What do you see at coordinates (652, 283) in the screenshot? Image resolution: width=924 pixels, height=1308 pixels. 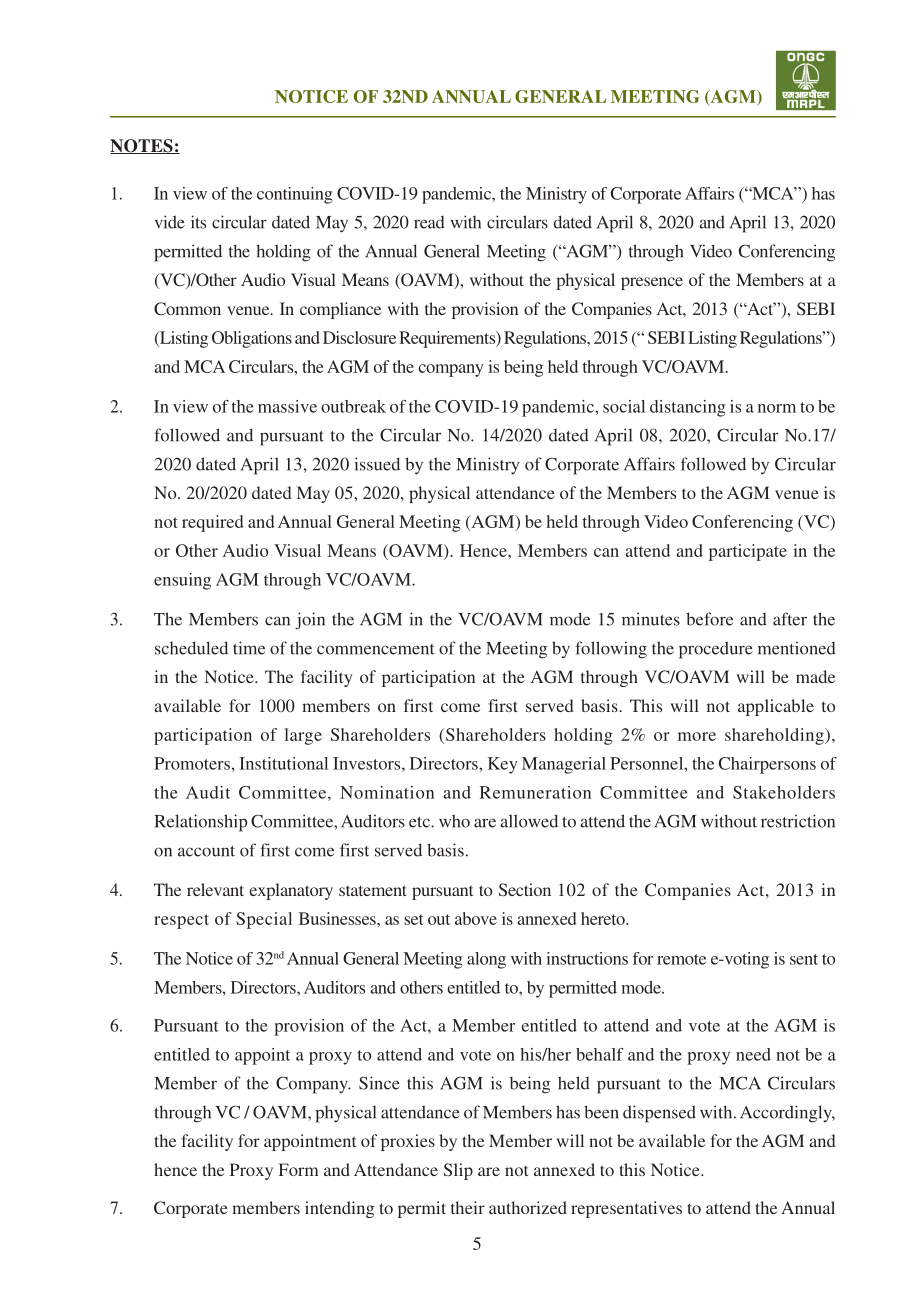 I see `presence` at bounding box center [652, 283].
